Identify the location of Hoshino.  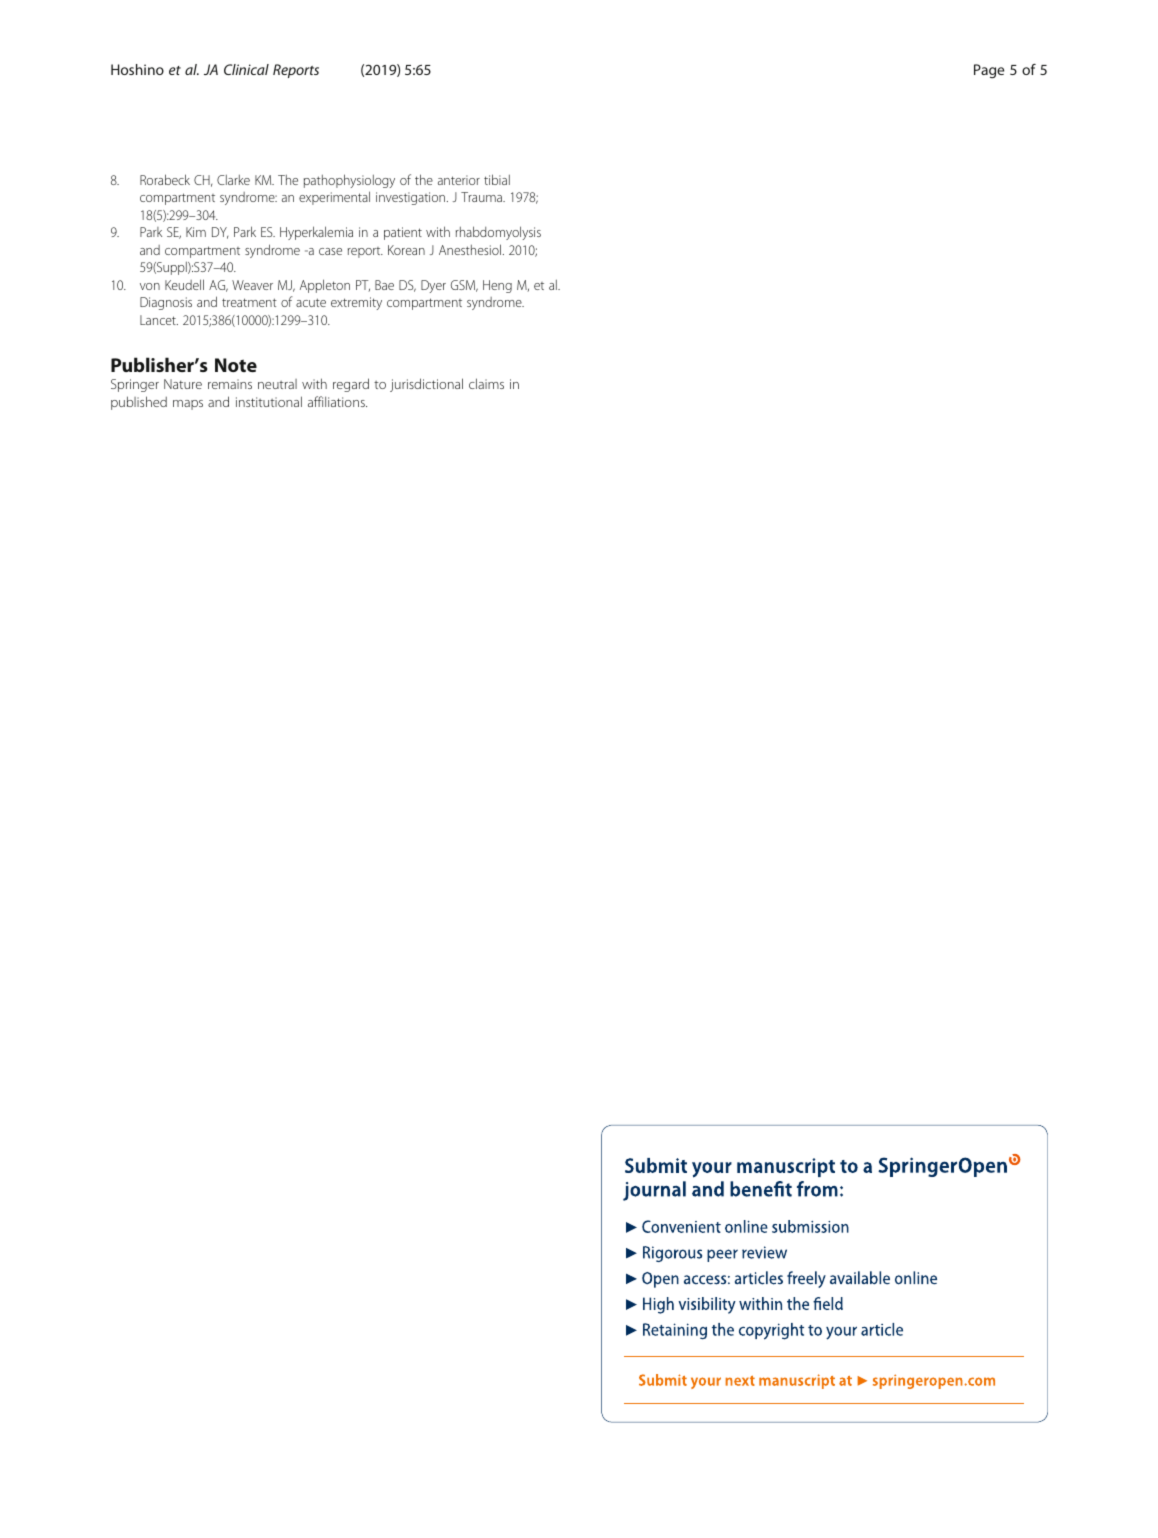
(137, 69).
